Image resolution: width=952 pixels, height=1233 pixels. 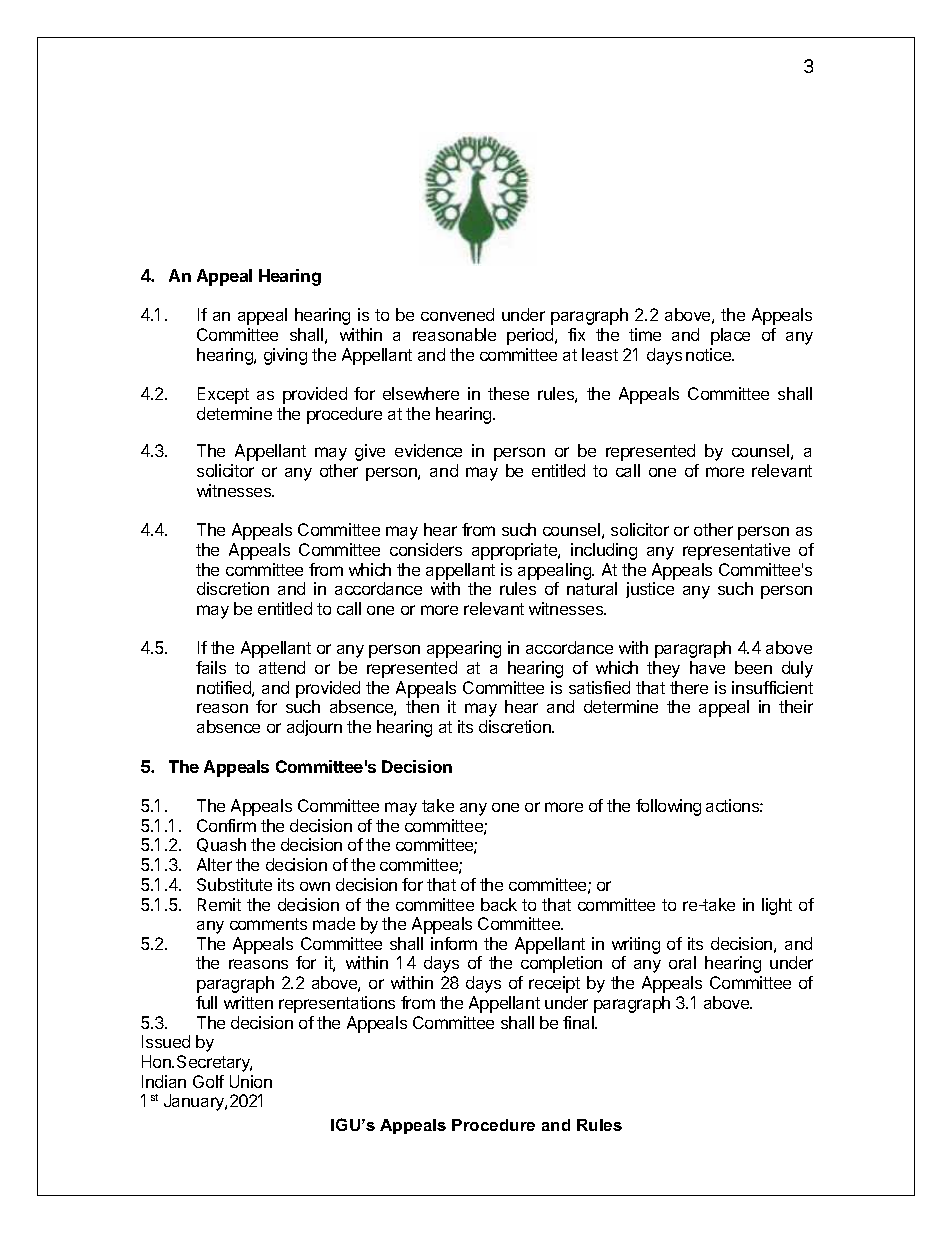 What do you see at coordinates (736, 551) in the screenshot?
I see `representative` at bounding box center [736, 551].
